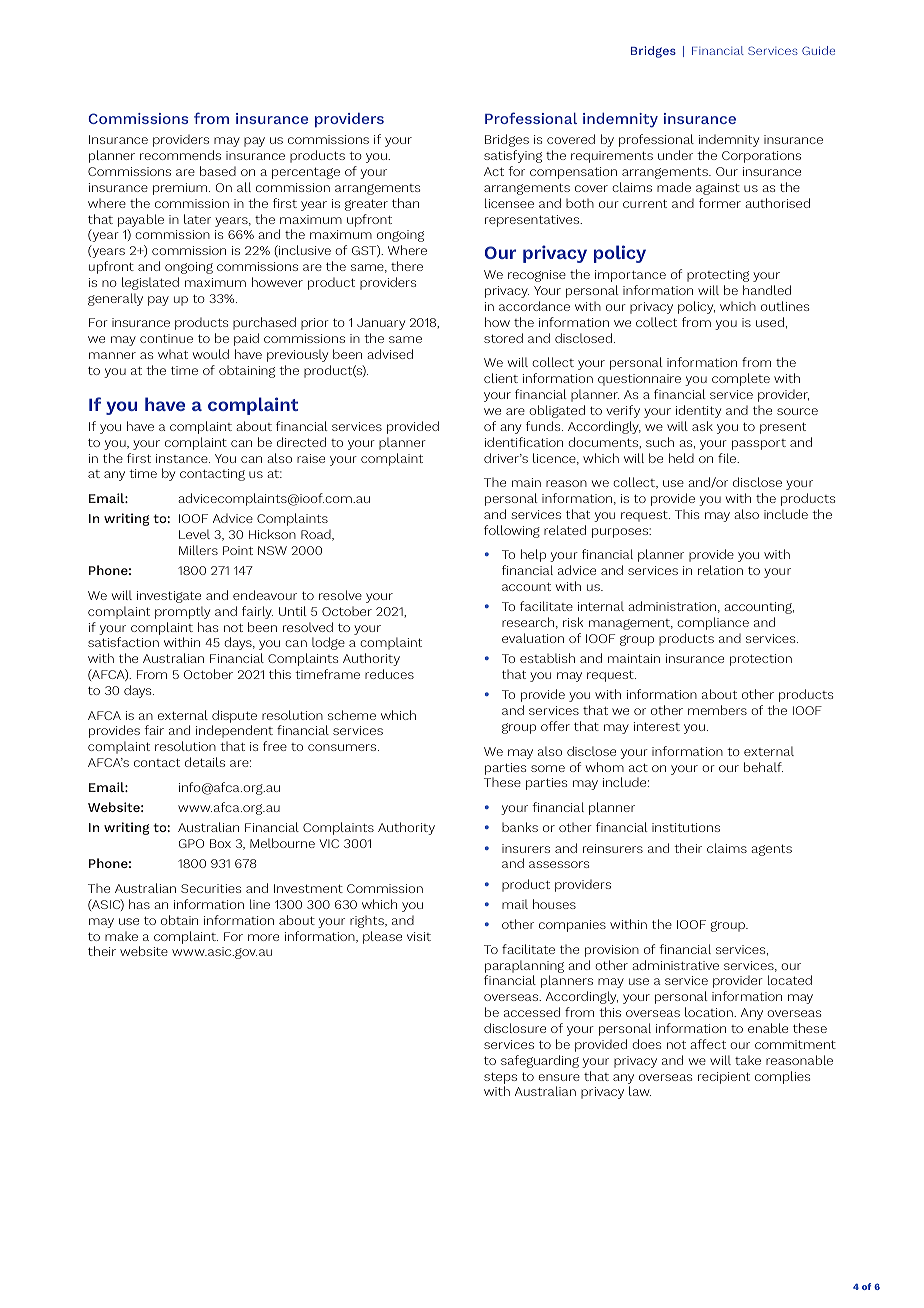 The width and height of the document is (924, 1308). What do you see at coordinates (770, 322) in the document?
I see `used` at bounding box center [770, 322].
